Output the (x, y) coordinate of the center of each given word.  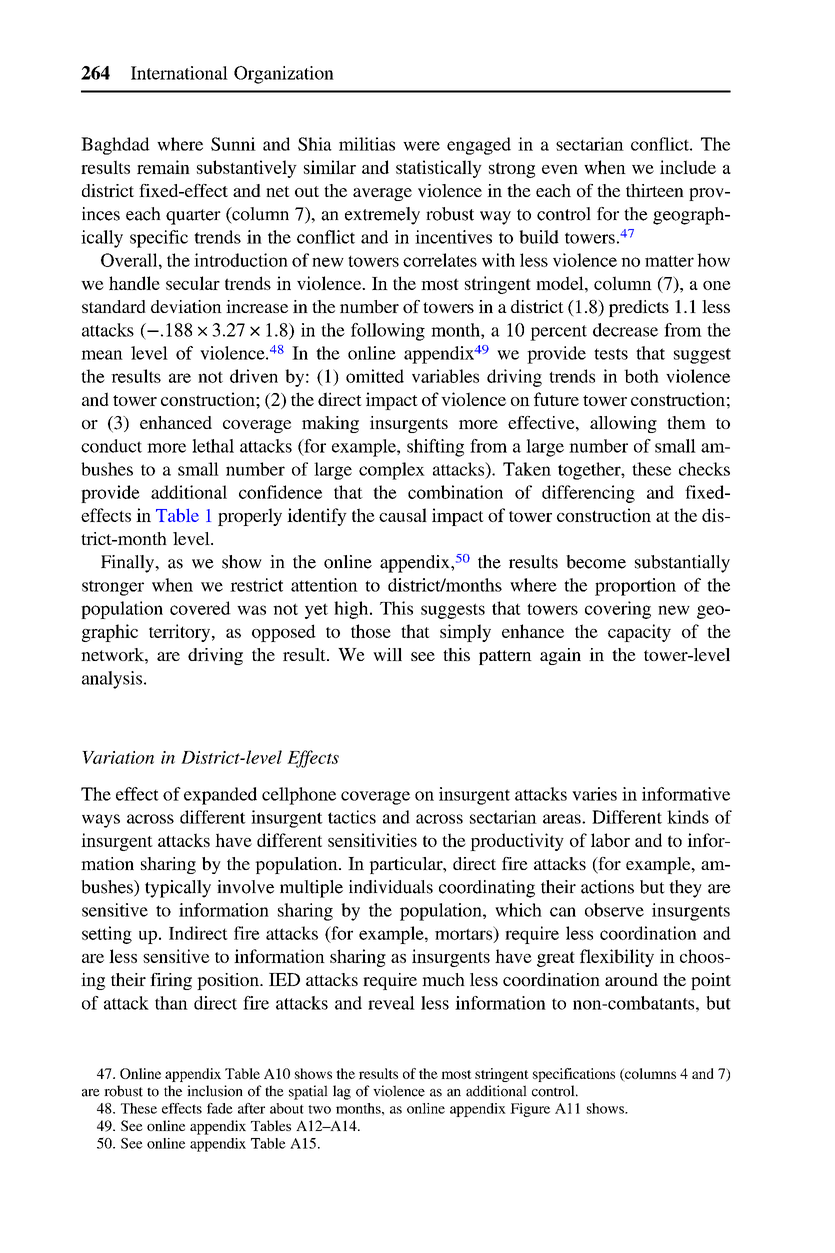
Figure (530, 1110)
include (688, 167)
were (421, 146)
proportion (635, 587)
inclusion (215, 1091)
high (352, 610)
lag (342, 1092)
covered (200, 608)
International (179, 73)
